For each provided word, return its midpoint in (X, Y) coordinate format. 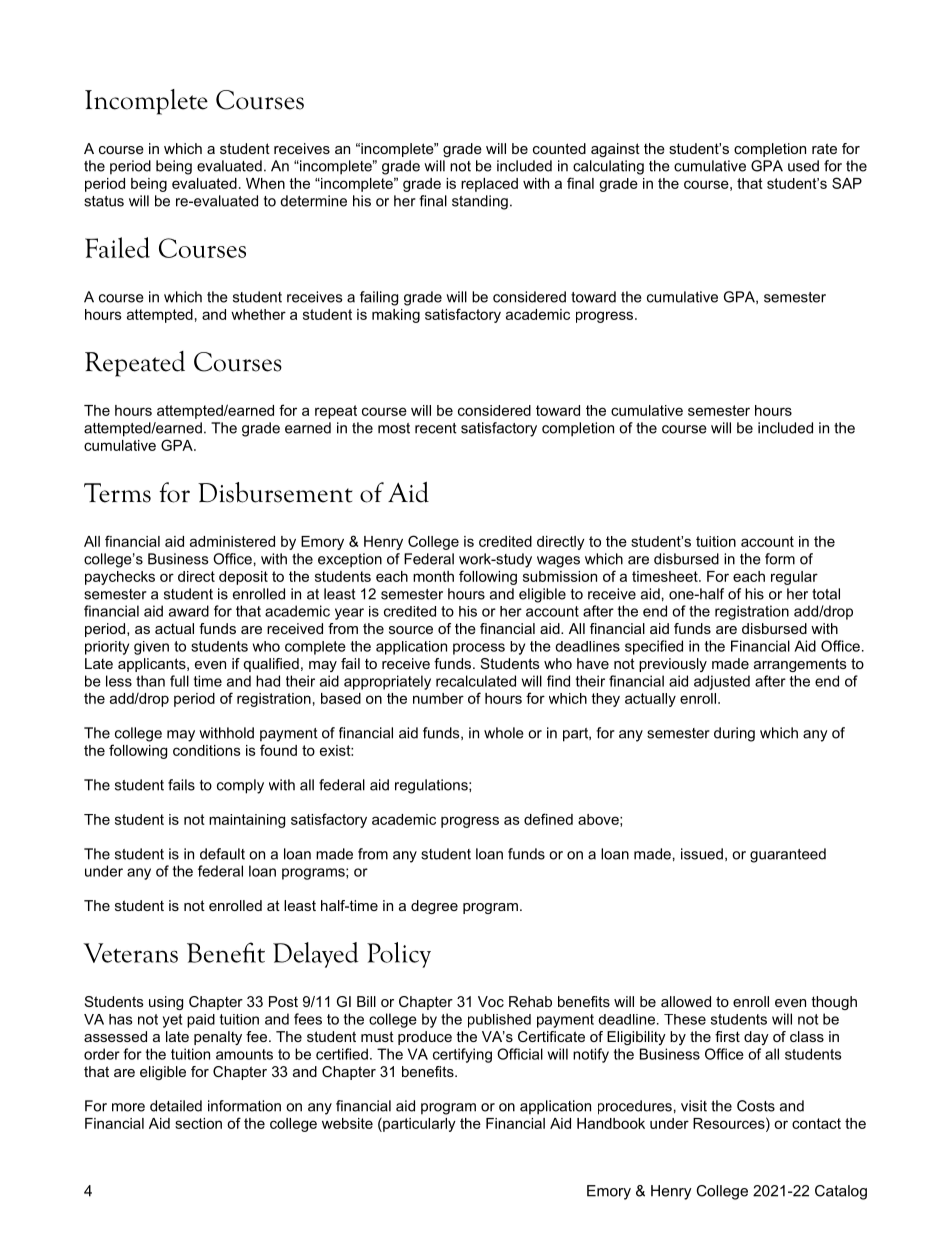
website (347, 1123)
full (179, 681)
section (198, 1123)
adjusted (722, 682)
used (803, 166)
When (265, 183)
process (479, 649)
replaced (489, 185)
